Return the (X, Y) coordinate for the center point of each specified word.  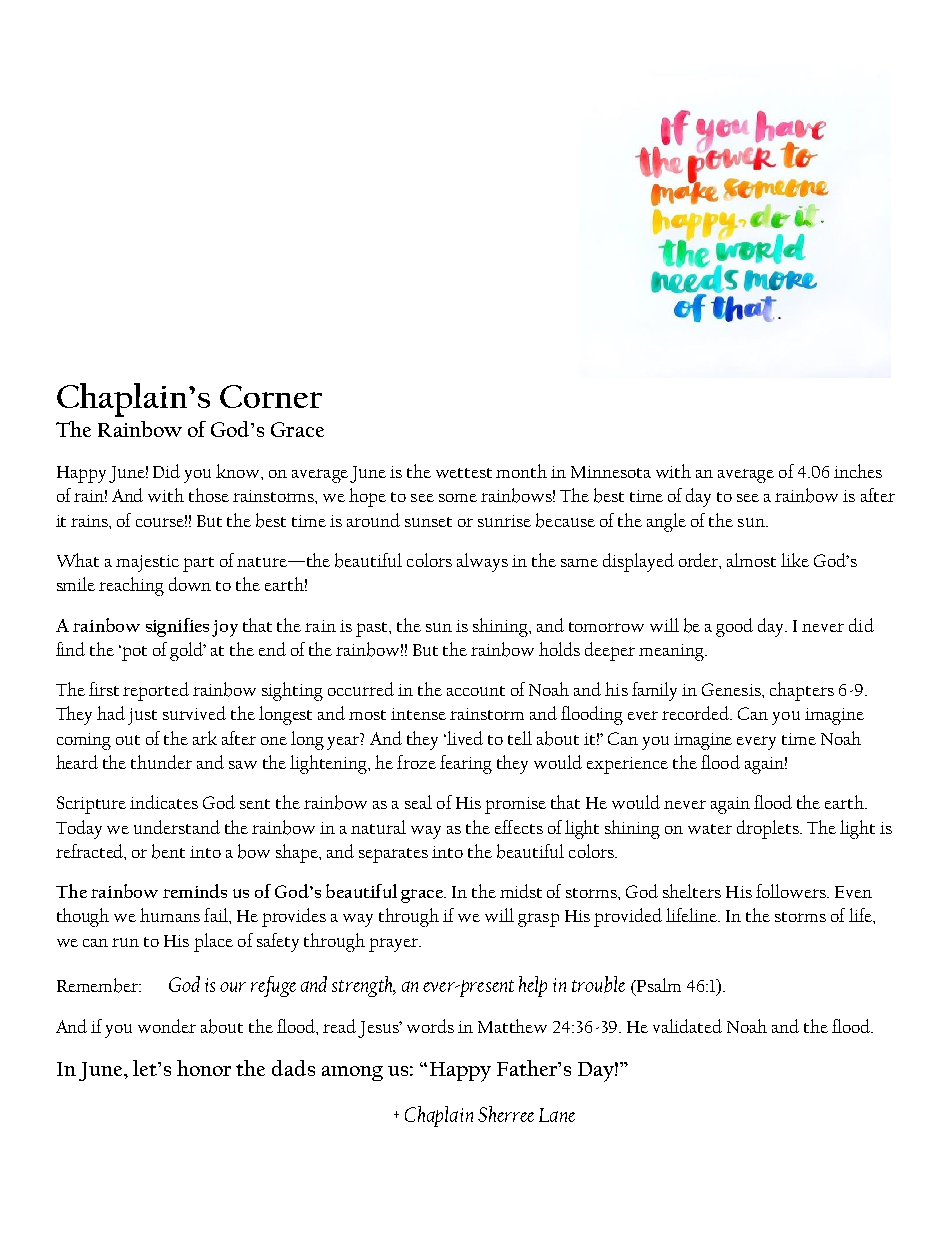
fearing (466, 764)
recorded (697, 713)
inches (858, 471)
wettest (464, 473)
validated (687, 1026)
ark (205, 738)
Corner (271, 396)
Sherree (506, 1114)
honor (204, 1068)
